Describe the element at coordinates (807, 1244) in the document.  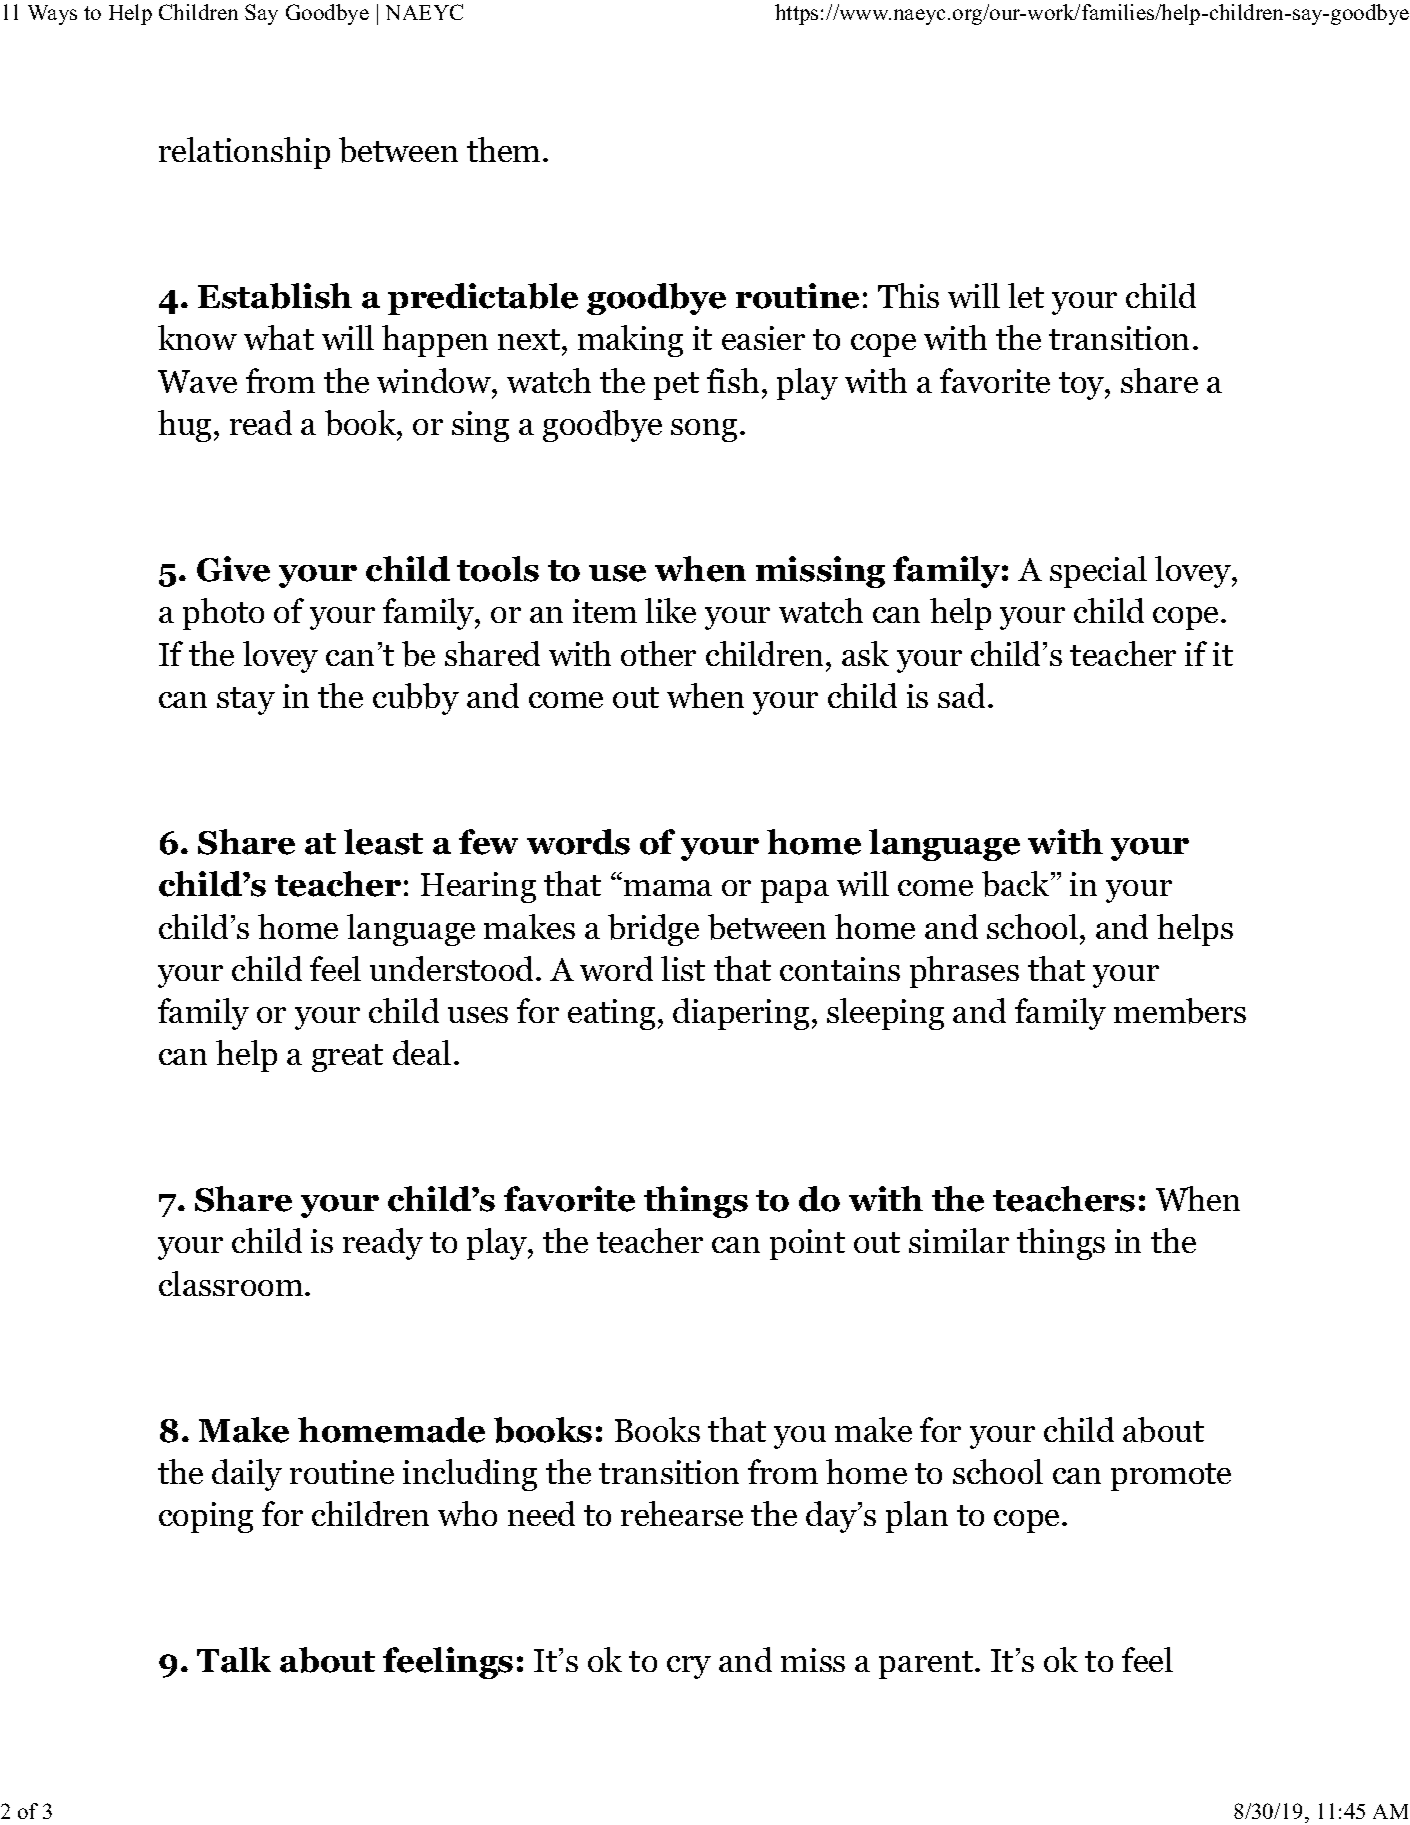
I see `point` at that location.
